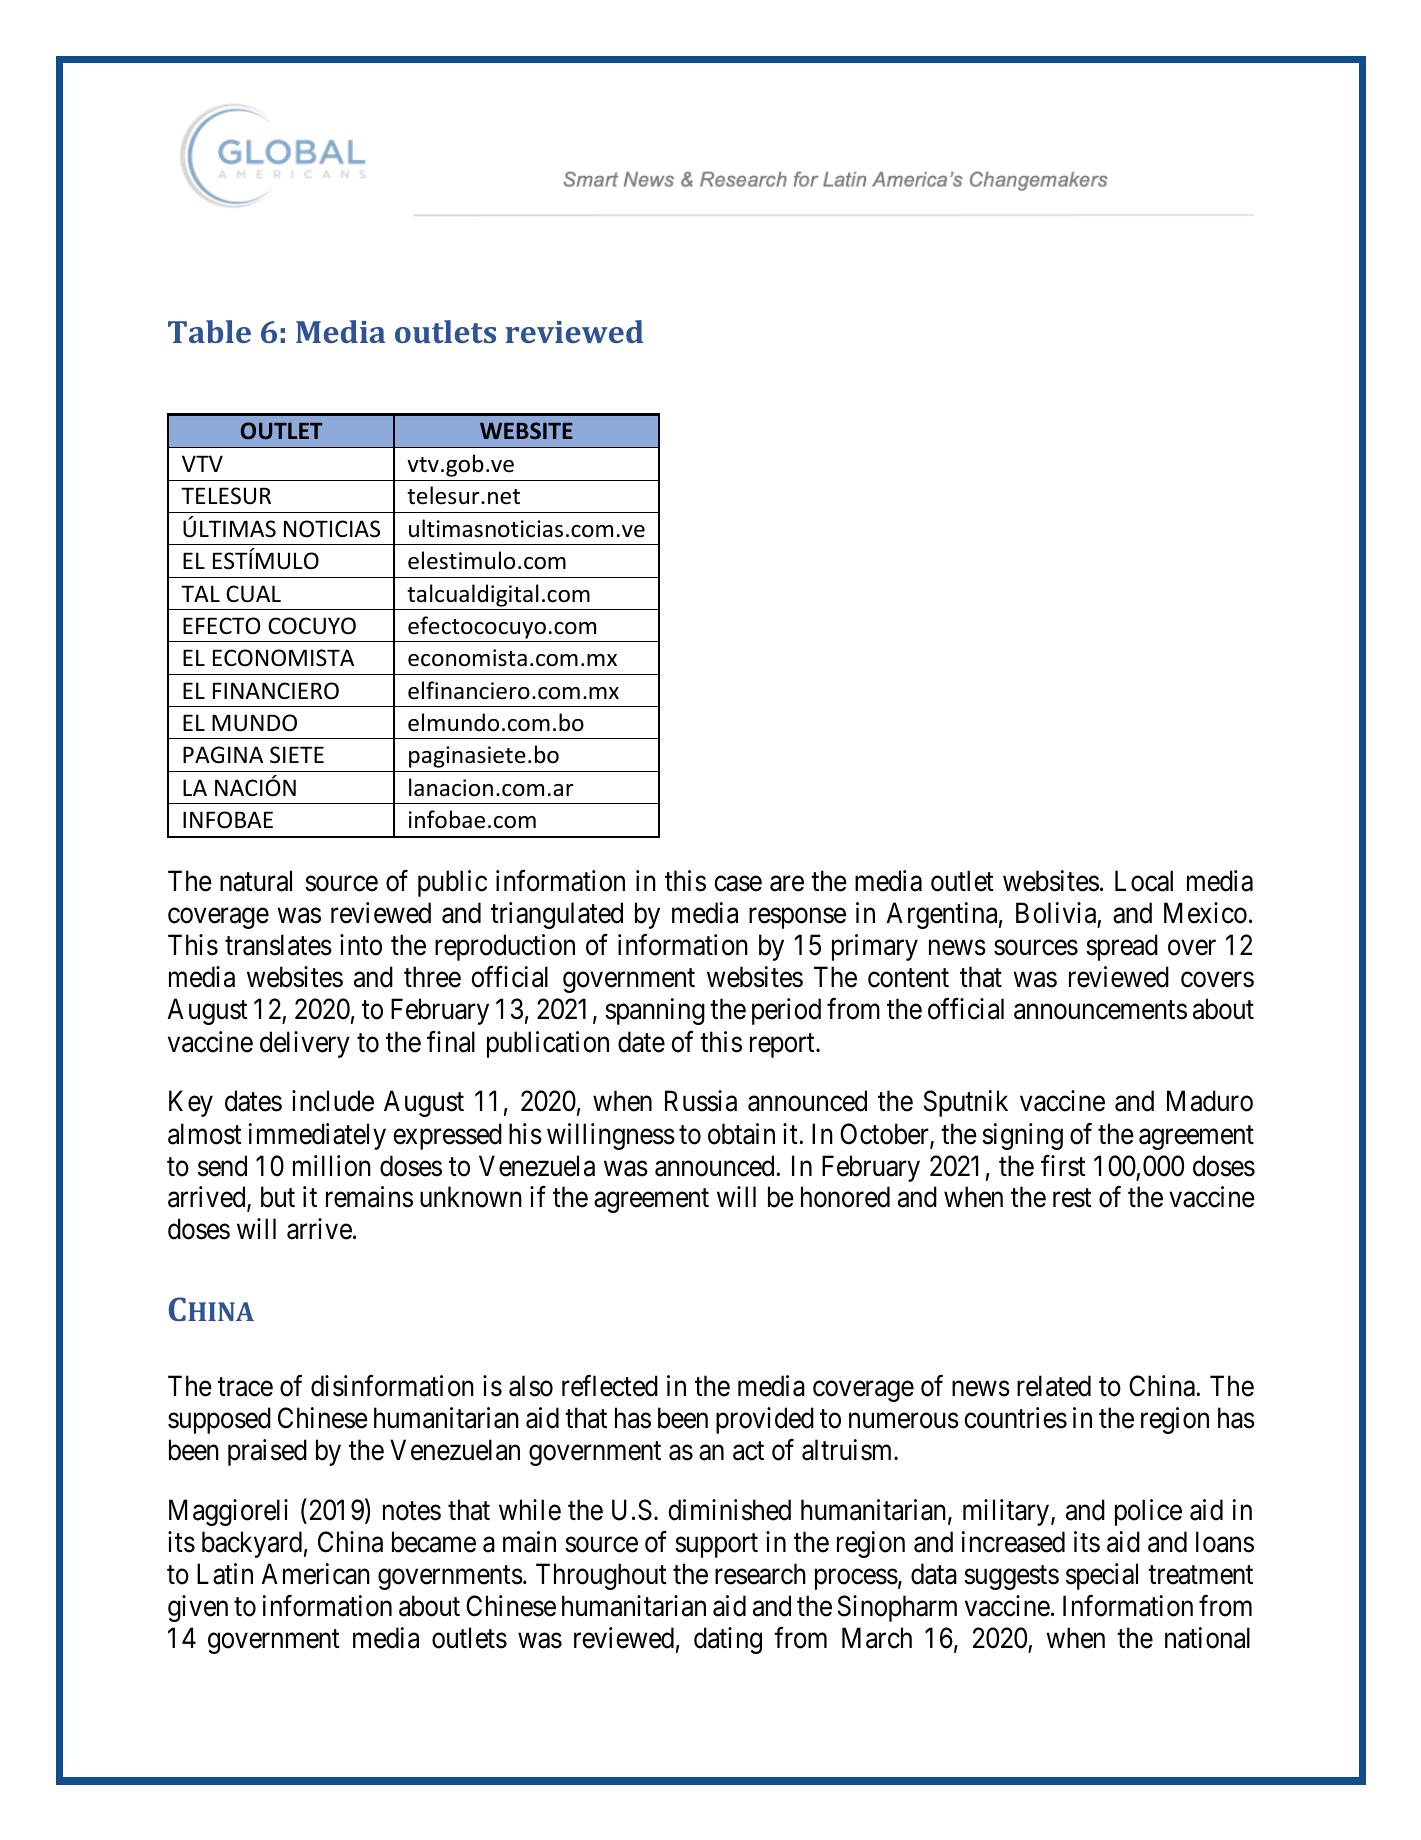  Describe the element at coordinates (787, 884) in the document. I see `are` at that location.
